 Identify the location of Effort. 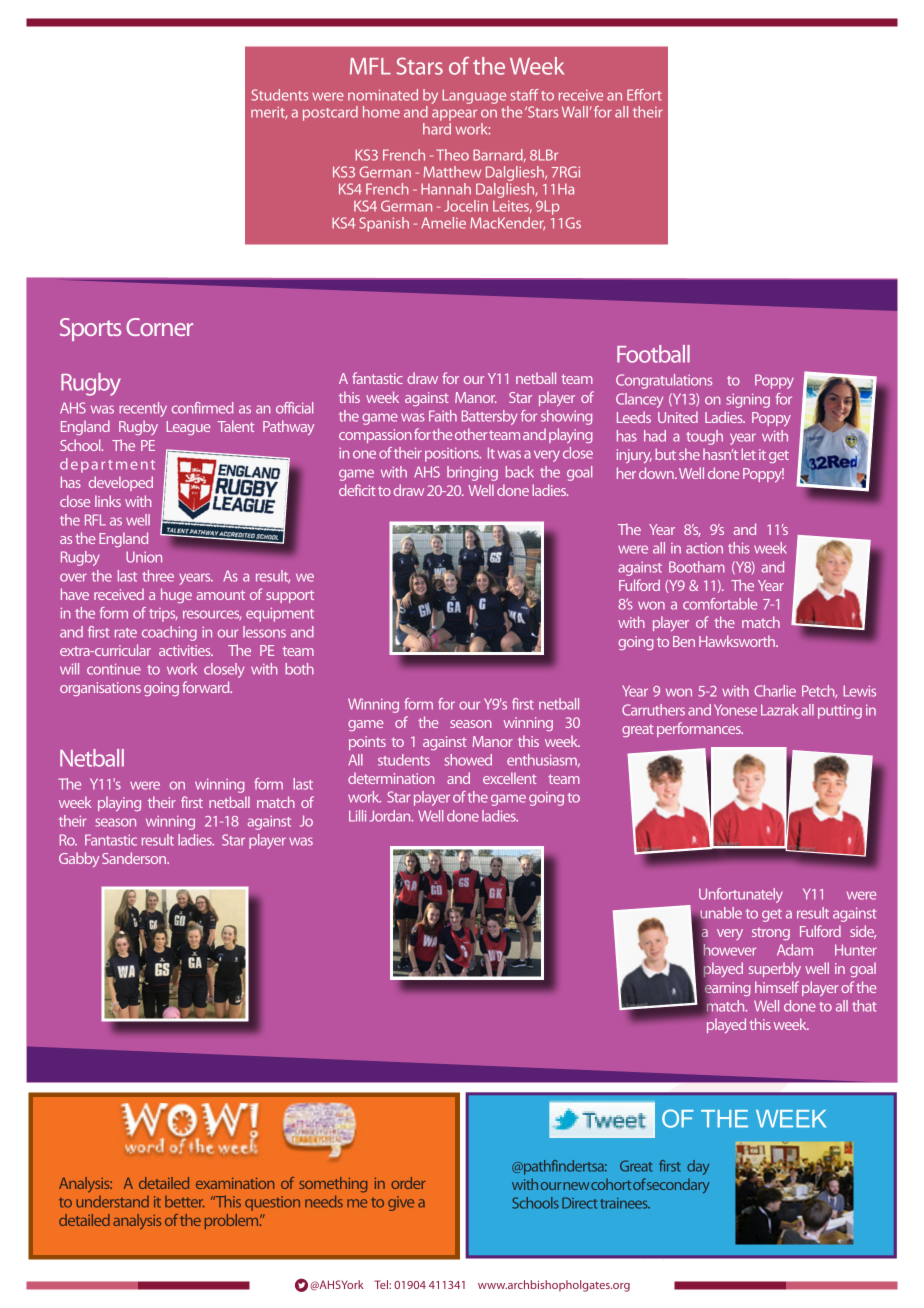
(644, 95).
